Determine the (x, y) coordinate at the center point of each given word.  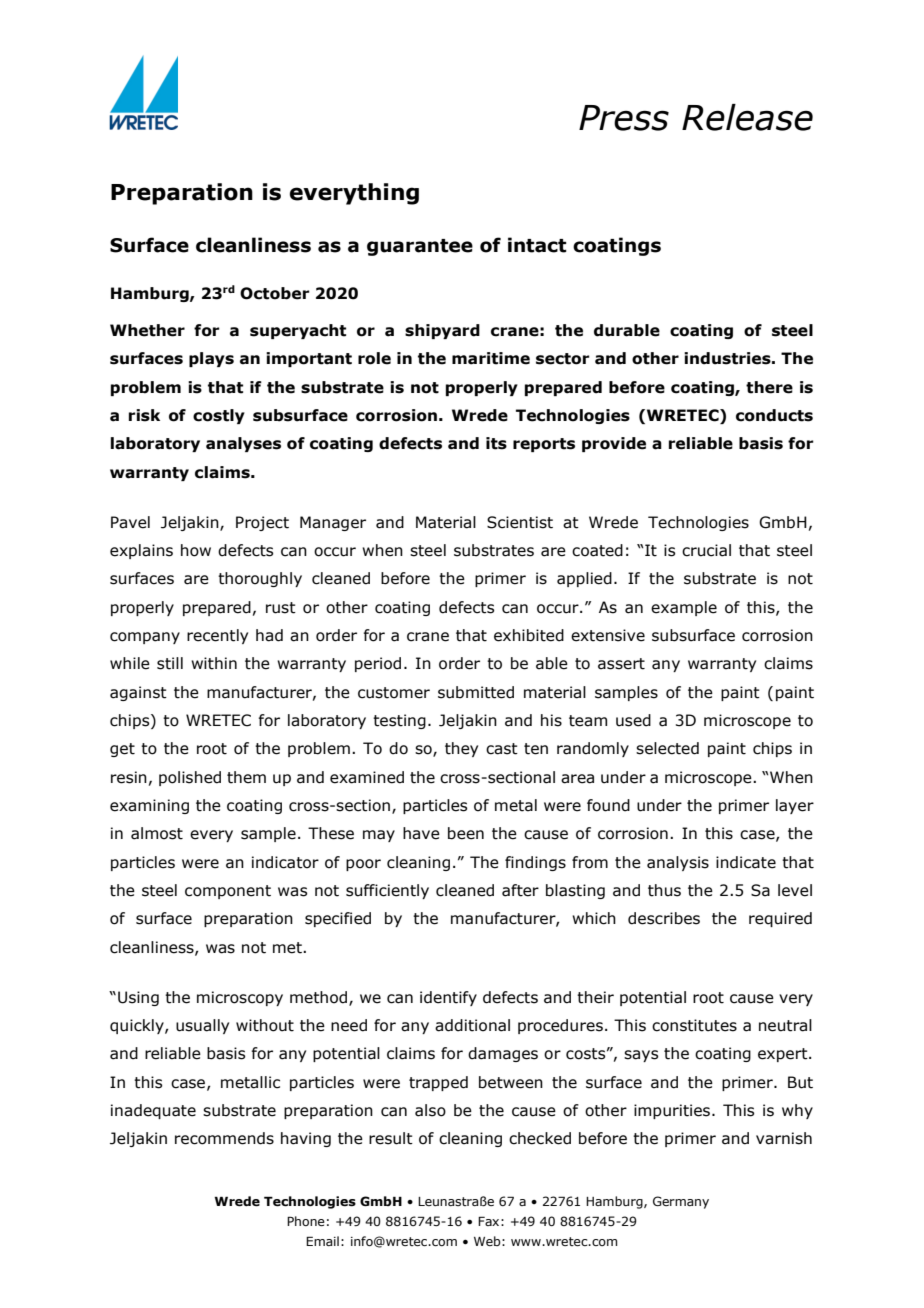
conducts (774, 415)
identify (448, 998)
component (228, 892)
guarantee (420, 247)
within (214, 663)
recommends (224, 1138)
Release (747, 117)
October (275, 293)
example (684, 608)
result (391, 1138)
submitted (476, 692)
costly (219, 416)
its (496, 443)
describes (664, 918)
